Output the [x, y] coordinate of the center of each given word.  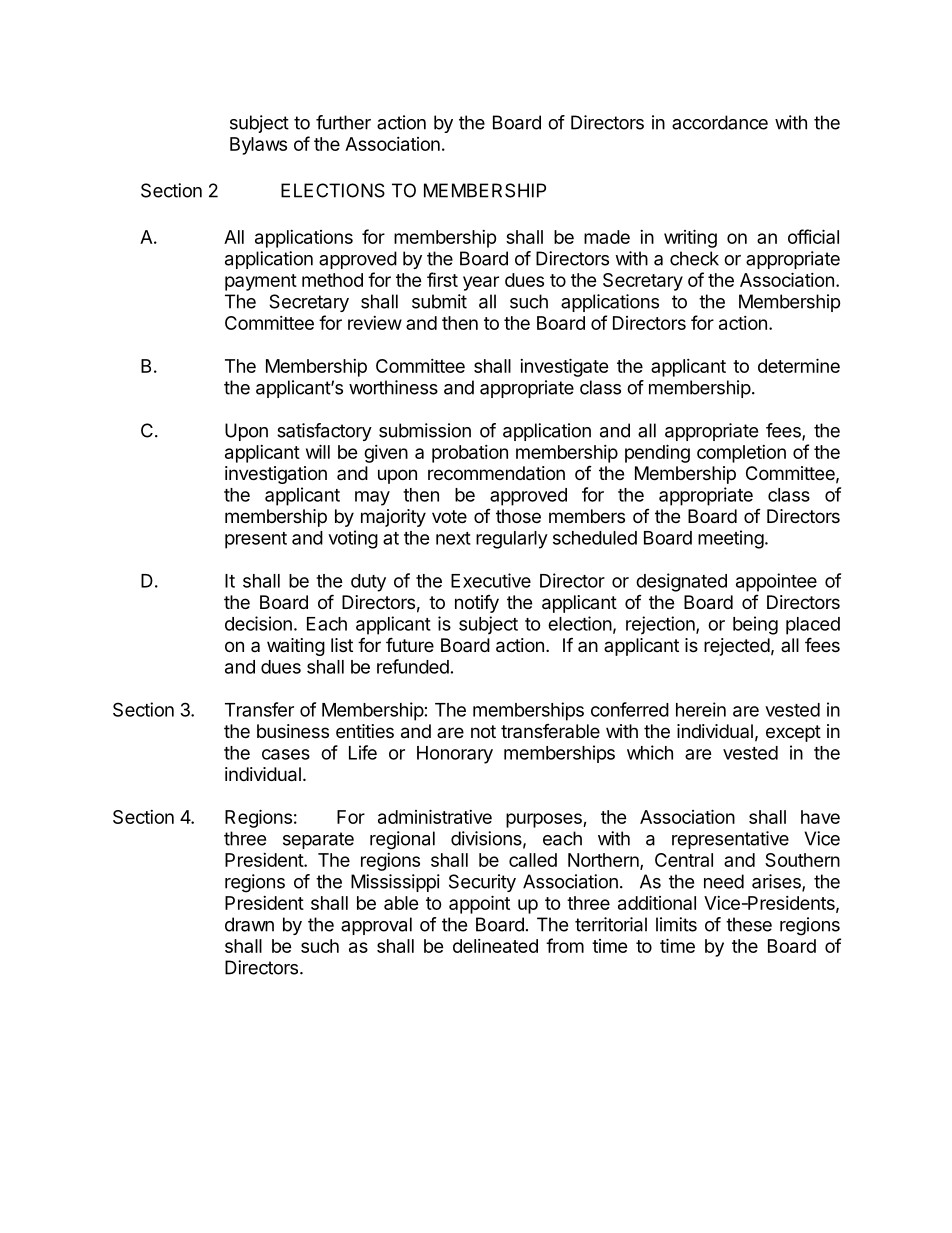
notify [477, 604]
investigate [564, 367]
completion [741, 454]
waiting [296, 647]
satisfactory [324, 432]
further [343, 122]
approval [376, 926]
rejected [737, 647]
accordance [720, 122]
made [607, 237]
